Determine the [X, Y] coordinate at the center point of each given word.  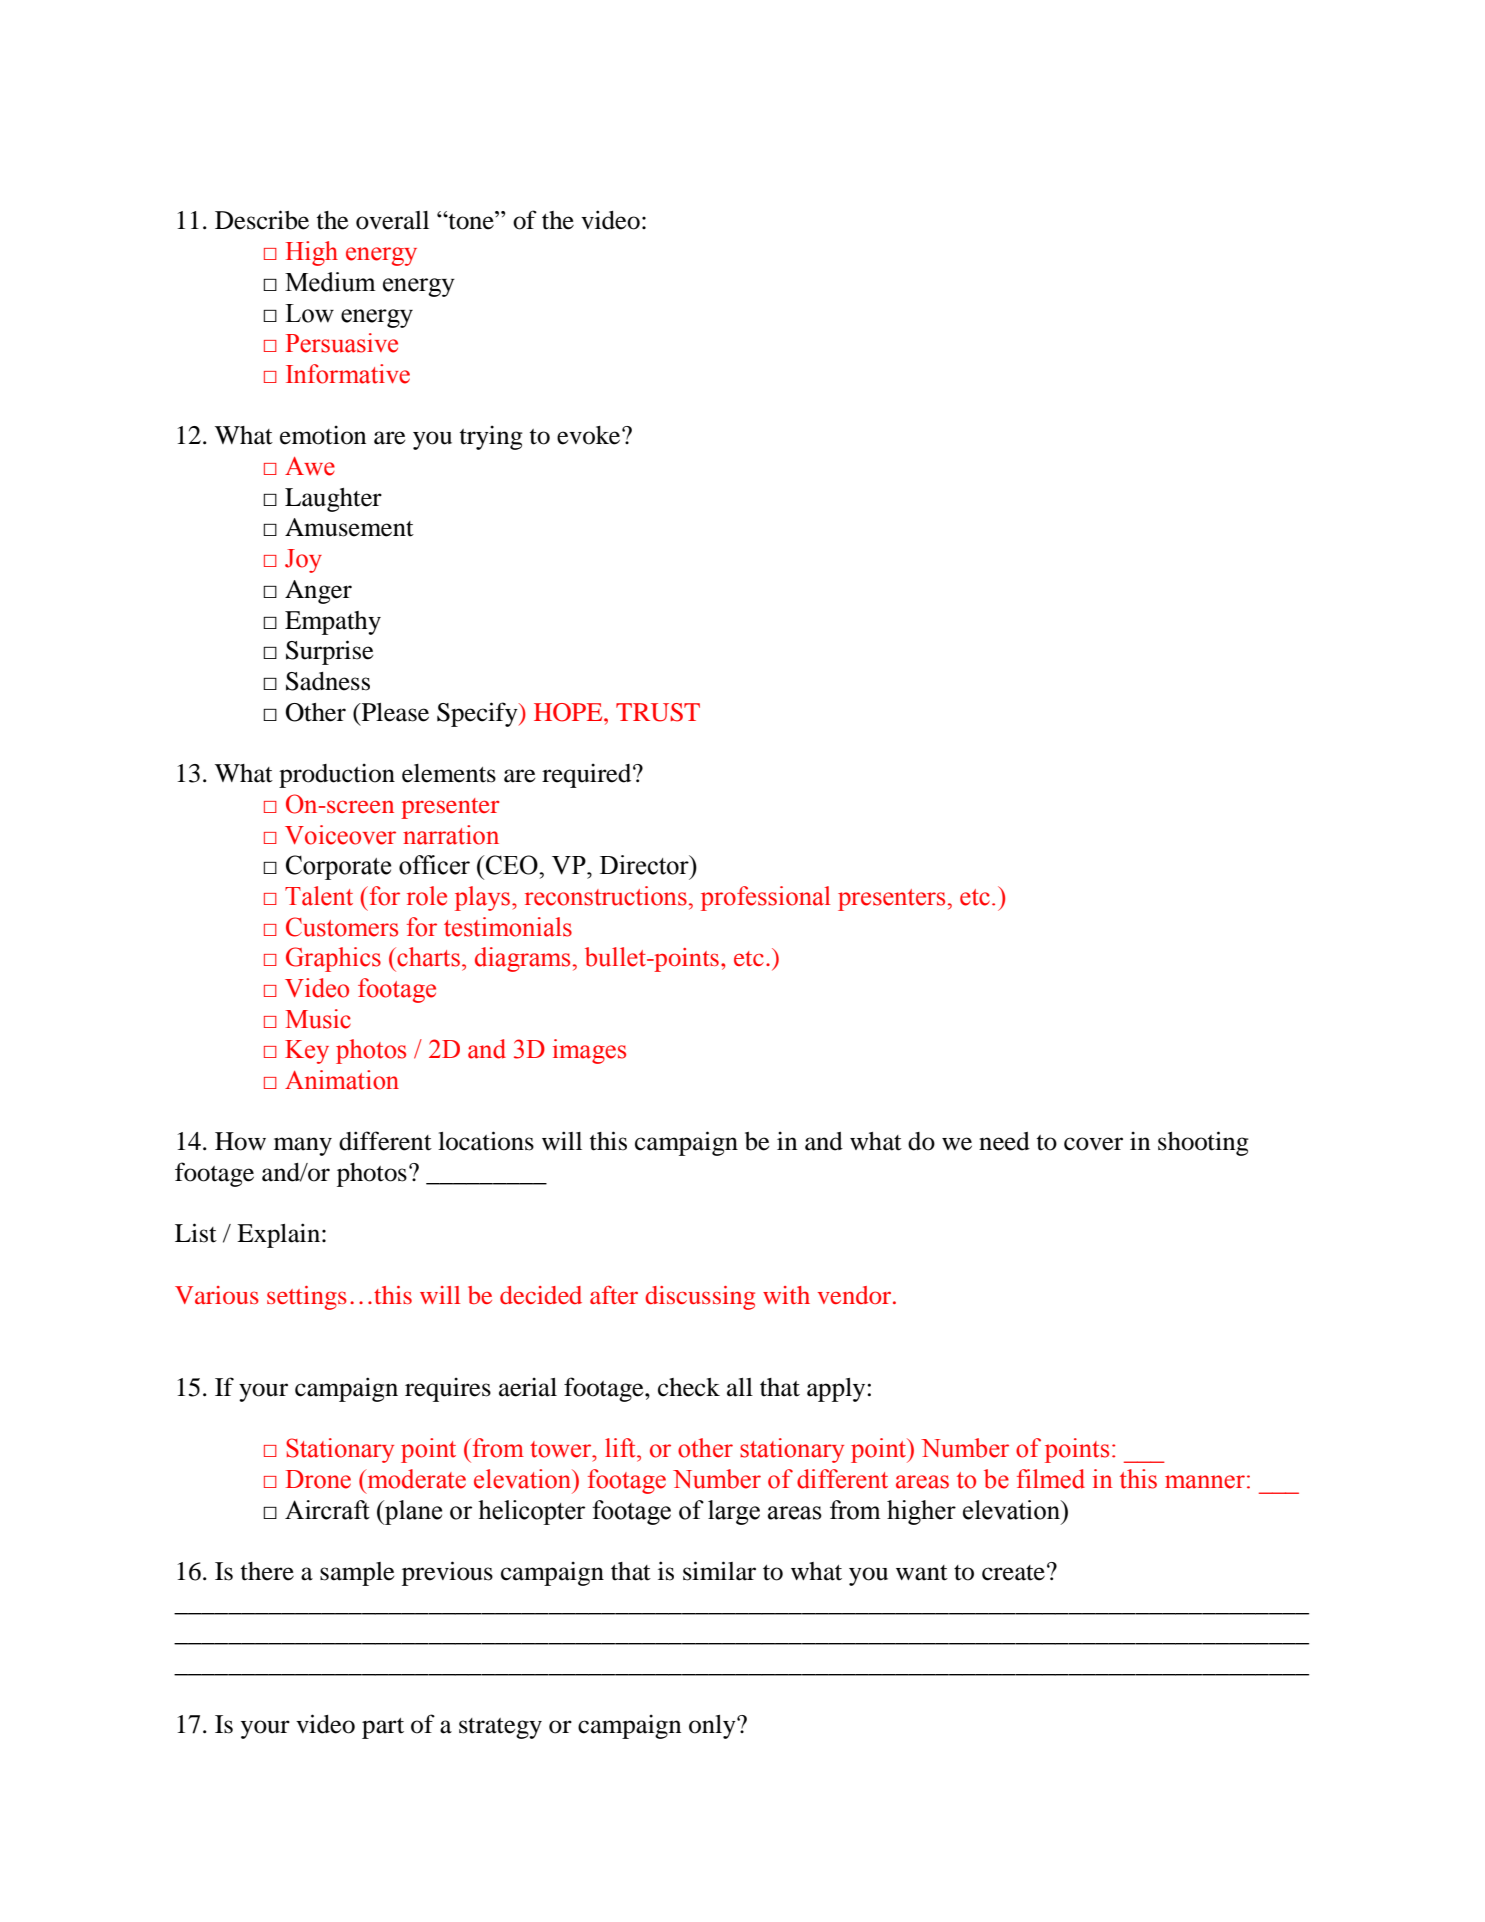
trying [491, 437]
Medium [330, 282]
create [1013, 1573]
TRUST [658, 712]
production [337, 775]
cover [1093, 1144]
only [713, 1727]
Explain [278, 1235]
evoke [590, 435]
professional [765, 898]
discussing [700, 1298]
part [383, 1728]
